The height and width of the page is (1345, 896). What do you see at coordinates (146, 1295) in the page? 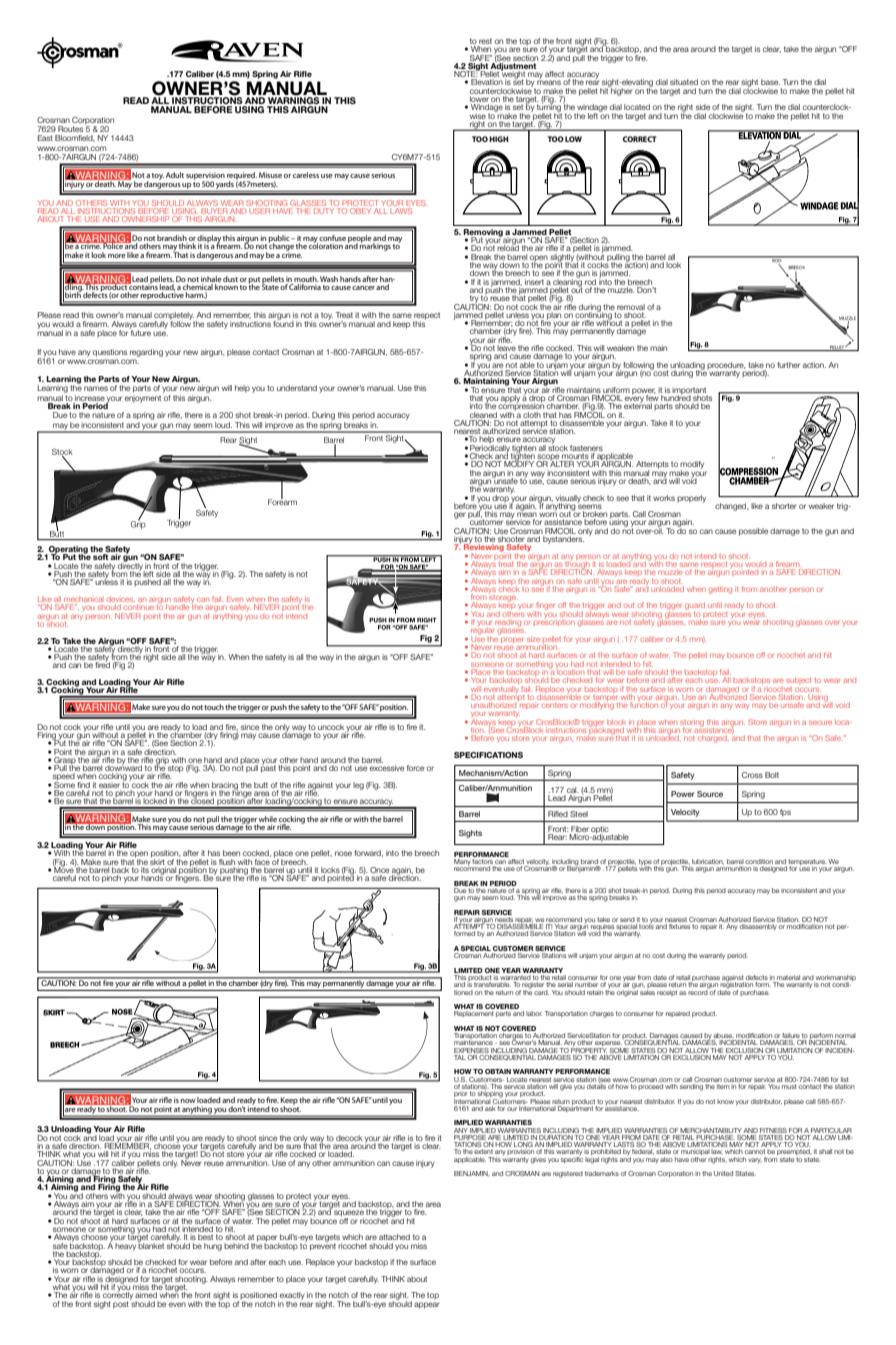
I see `aimed` at bounding box center [146, 1295].
